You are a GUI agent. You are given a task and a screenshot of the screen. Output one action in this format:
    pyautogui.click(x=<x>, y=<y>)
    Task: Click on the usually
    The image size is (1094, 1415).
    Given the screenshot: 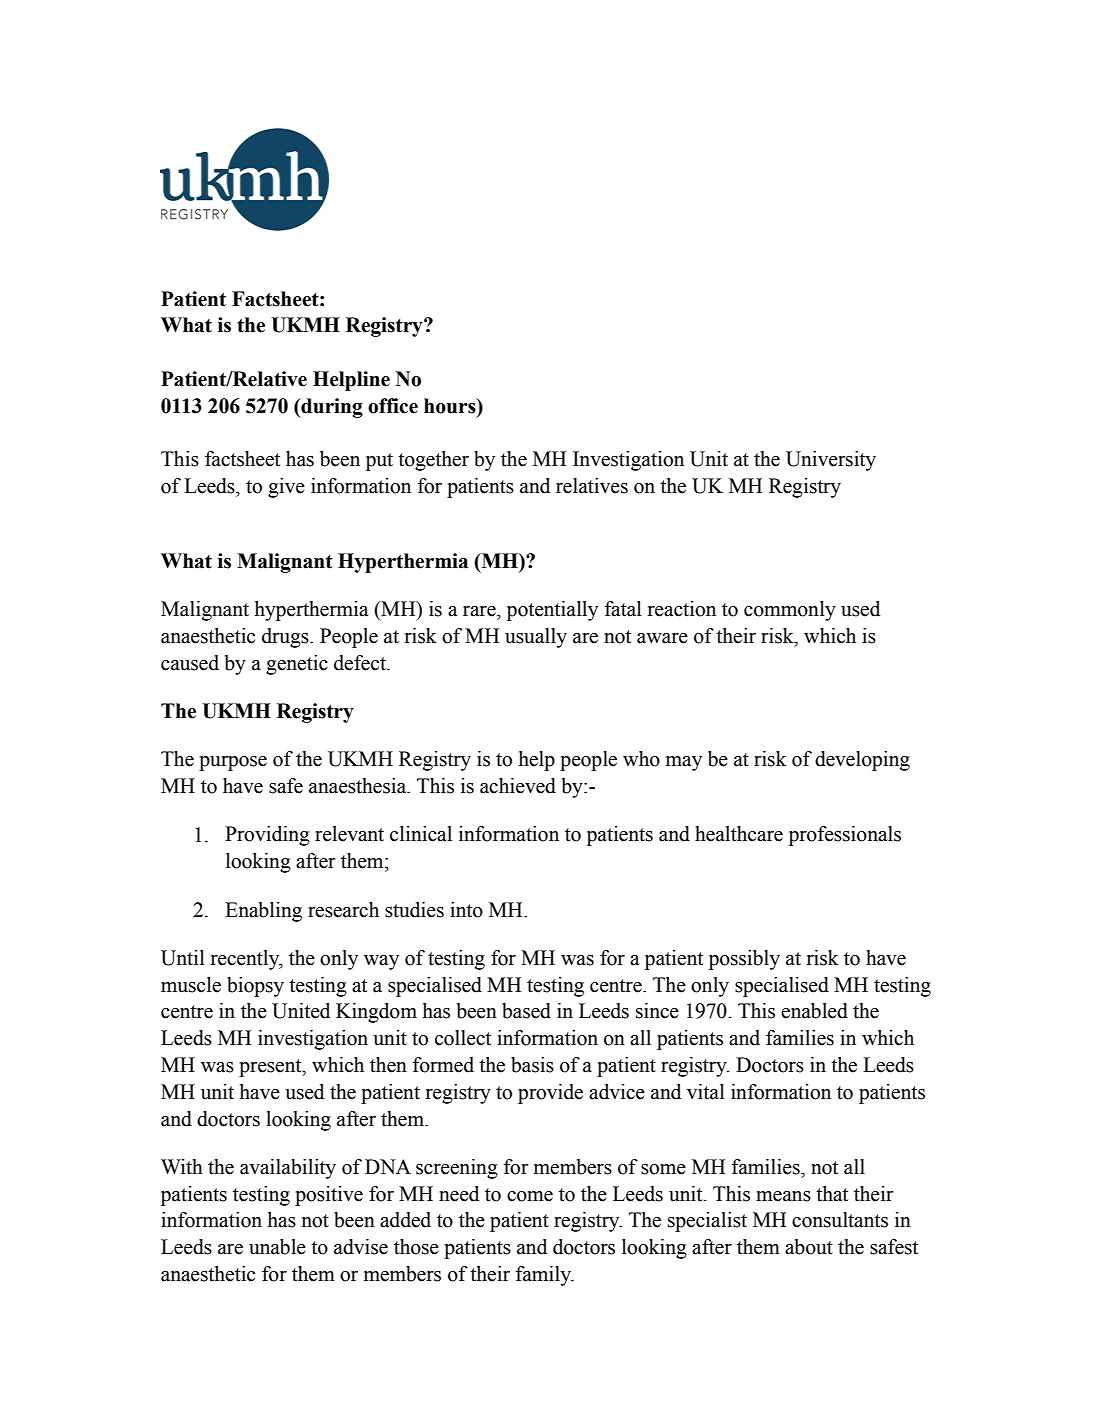 What is the action you would take?
    pyautogui.click(x=536, y=638)
